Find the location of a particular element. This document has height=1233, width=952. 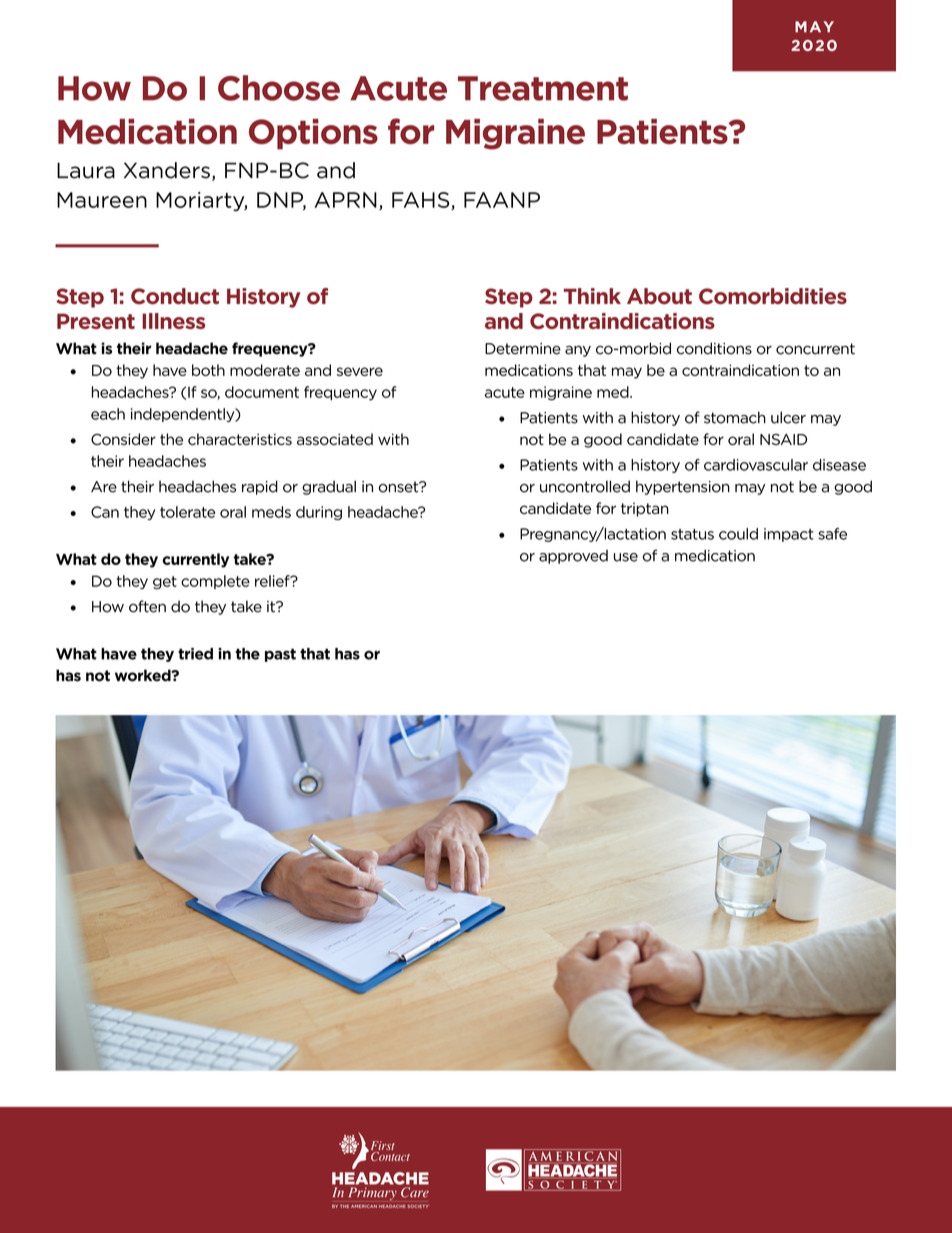

use is located at coordinates (626, 557).
